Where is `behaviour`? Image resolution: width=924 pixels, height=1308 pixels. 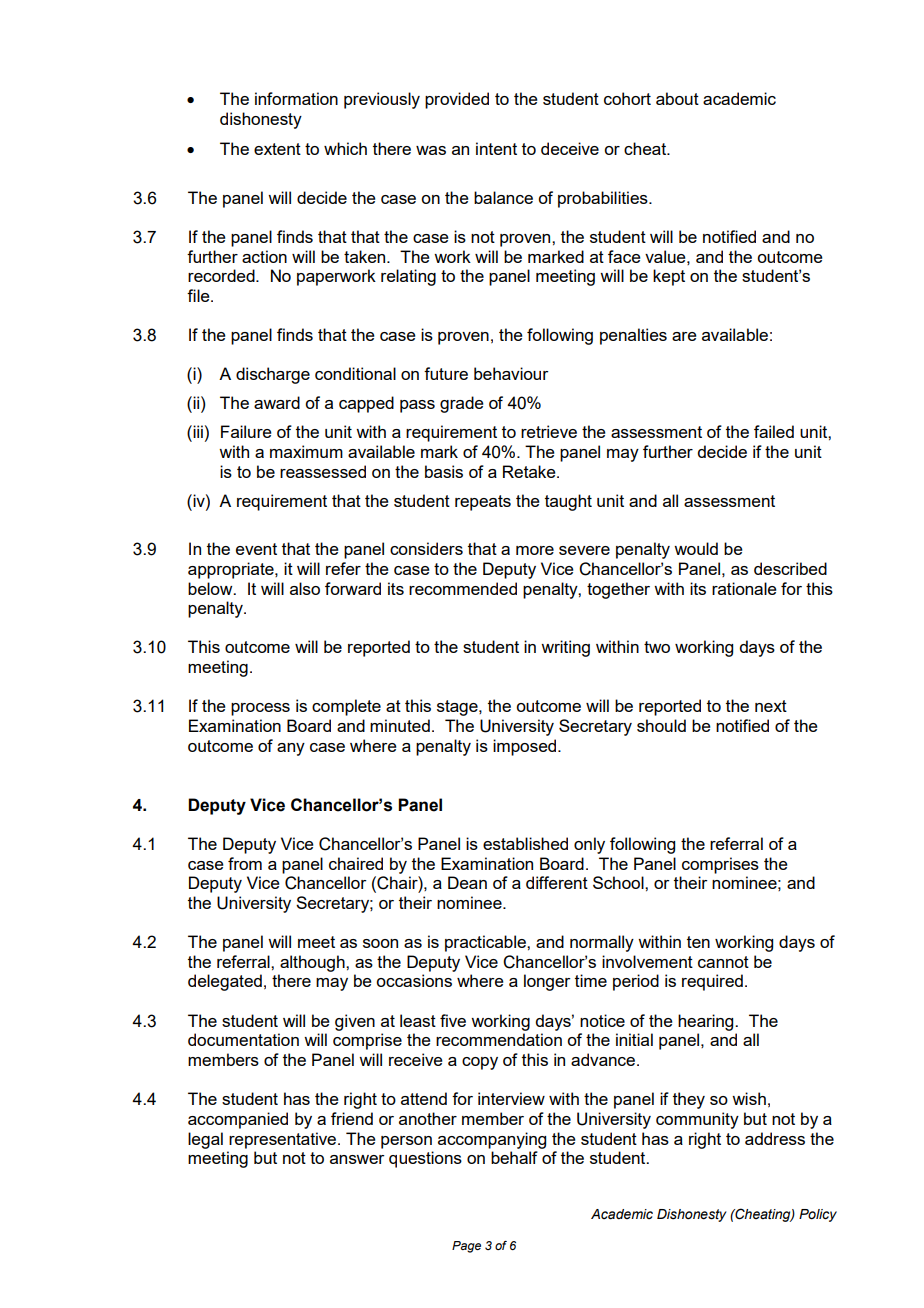 behaviour is located at coordinates (511, 373).
